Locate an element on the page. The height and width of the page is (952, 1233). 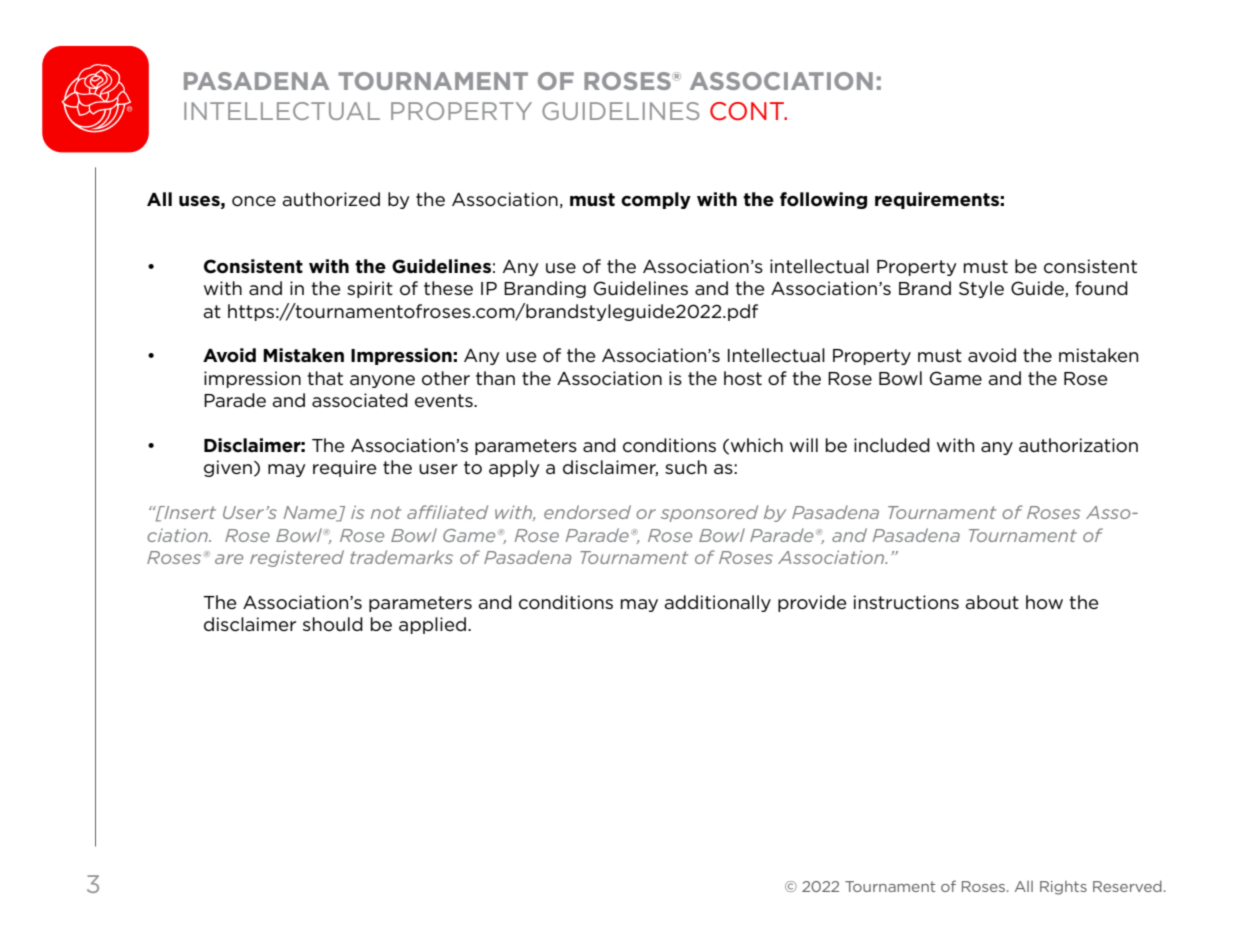
authorization is located at coordinates (1078, 445).
